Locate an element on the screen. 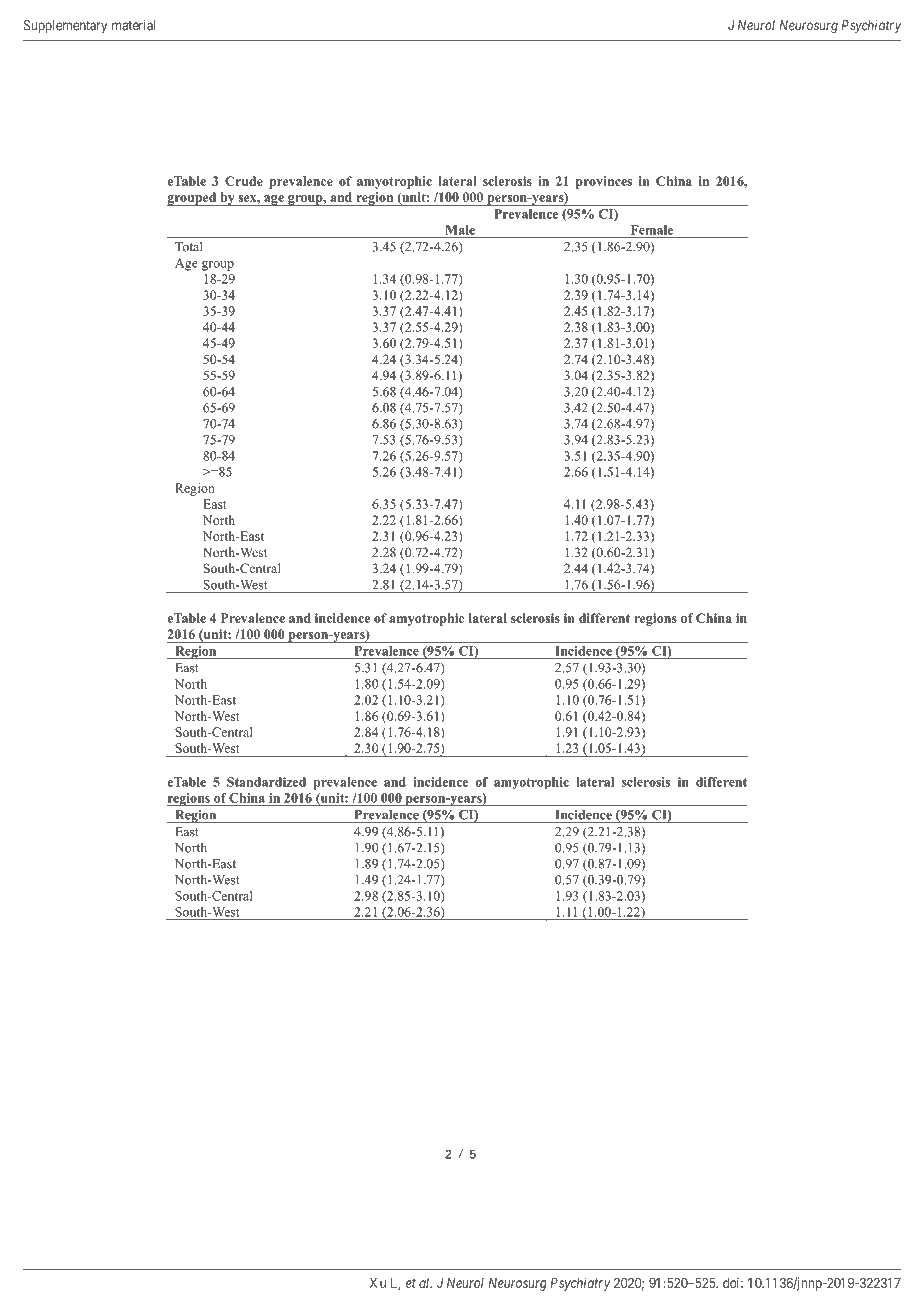 Image resolution: width=924 pixels, height=1308 pixels. material is located at coordinates (133, 25).
